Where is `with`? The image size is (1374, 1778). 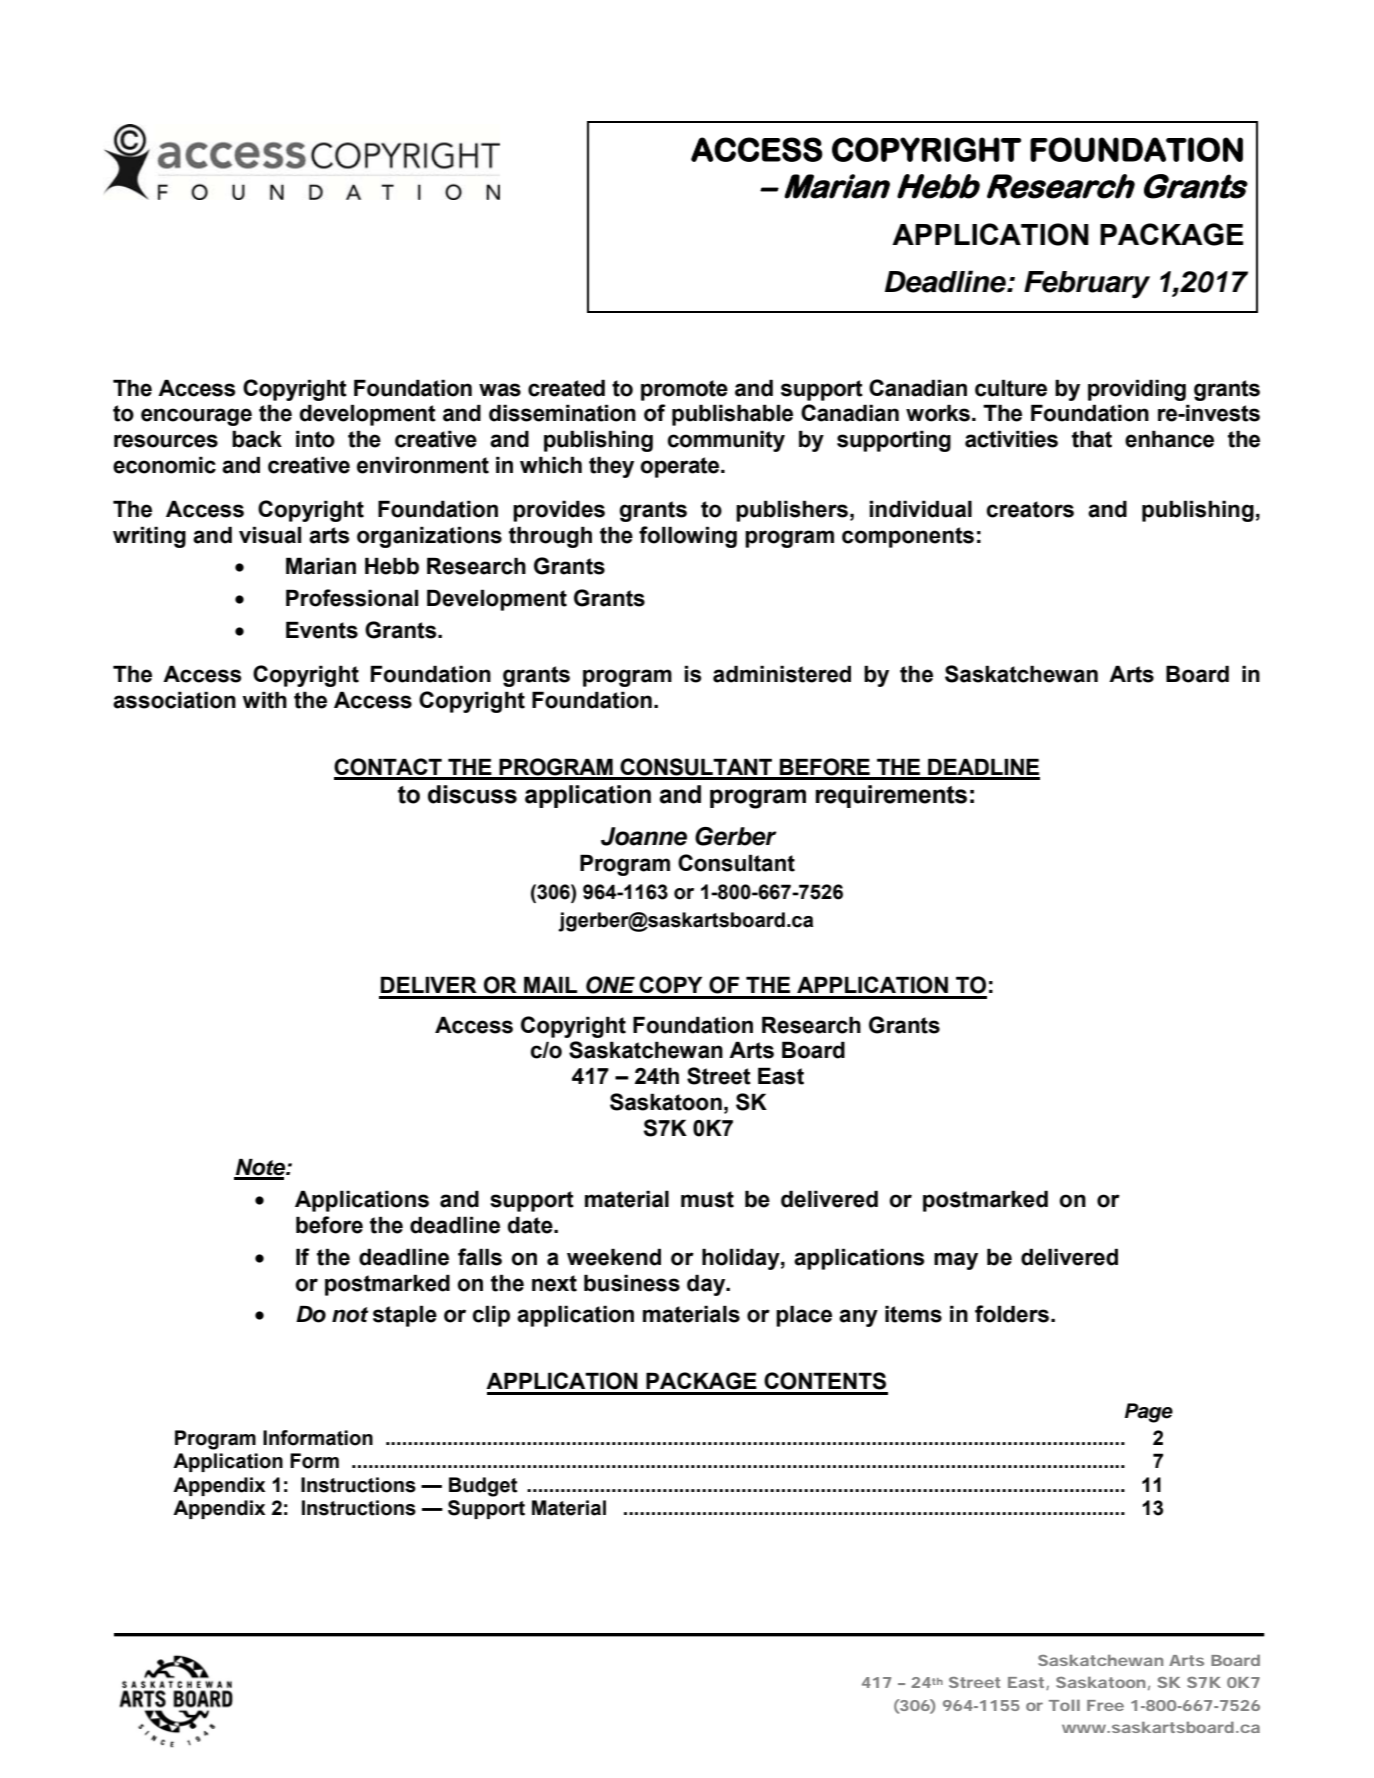
with is located at coordinates (264, 700).
